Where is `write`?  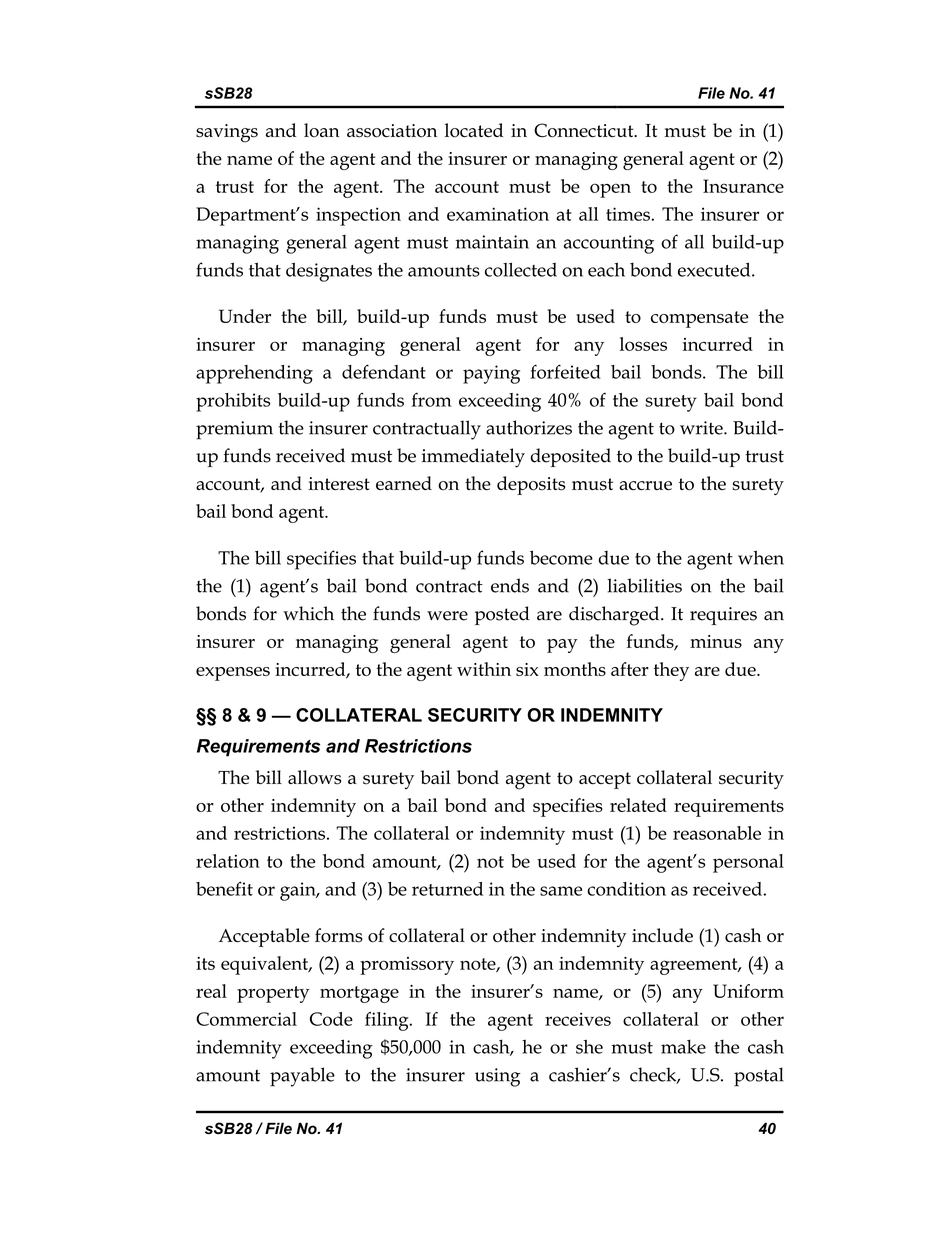
write is located at coordinates (702, 428).
